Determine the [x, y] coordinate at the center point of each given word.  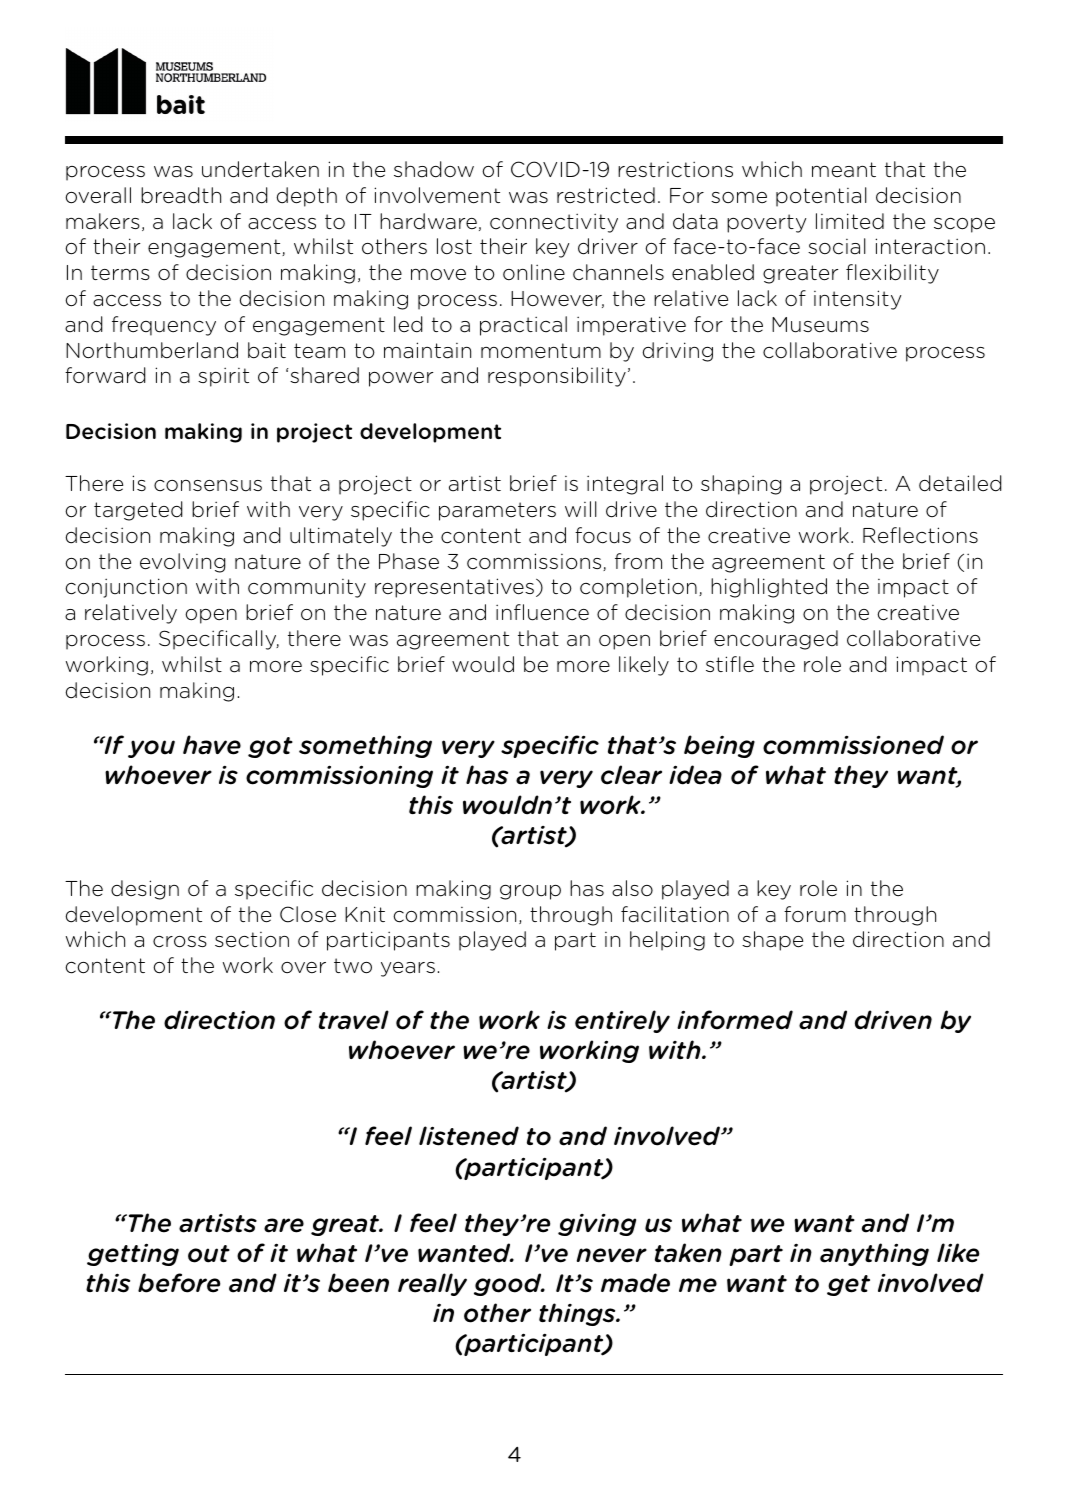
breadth [181, 195]
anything [874, 1254]
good [509, 1284]
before [179, 1283]
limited [850, 221]
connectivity [554, 223]
